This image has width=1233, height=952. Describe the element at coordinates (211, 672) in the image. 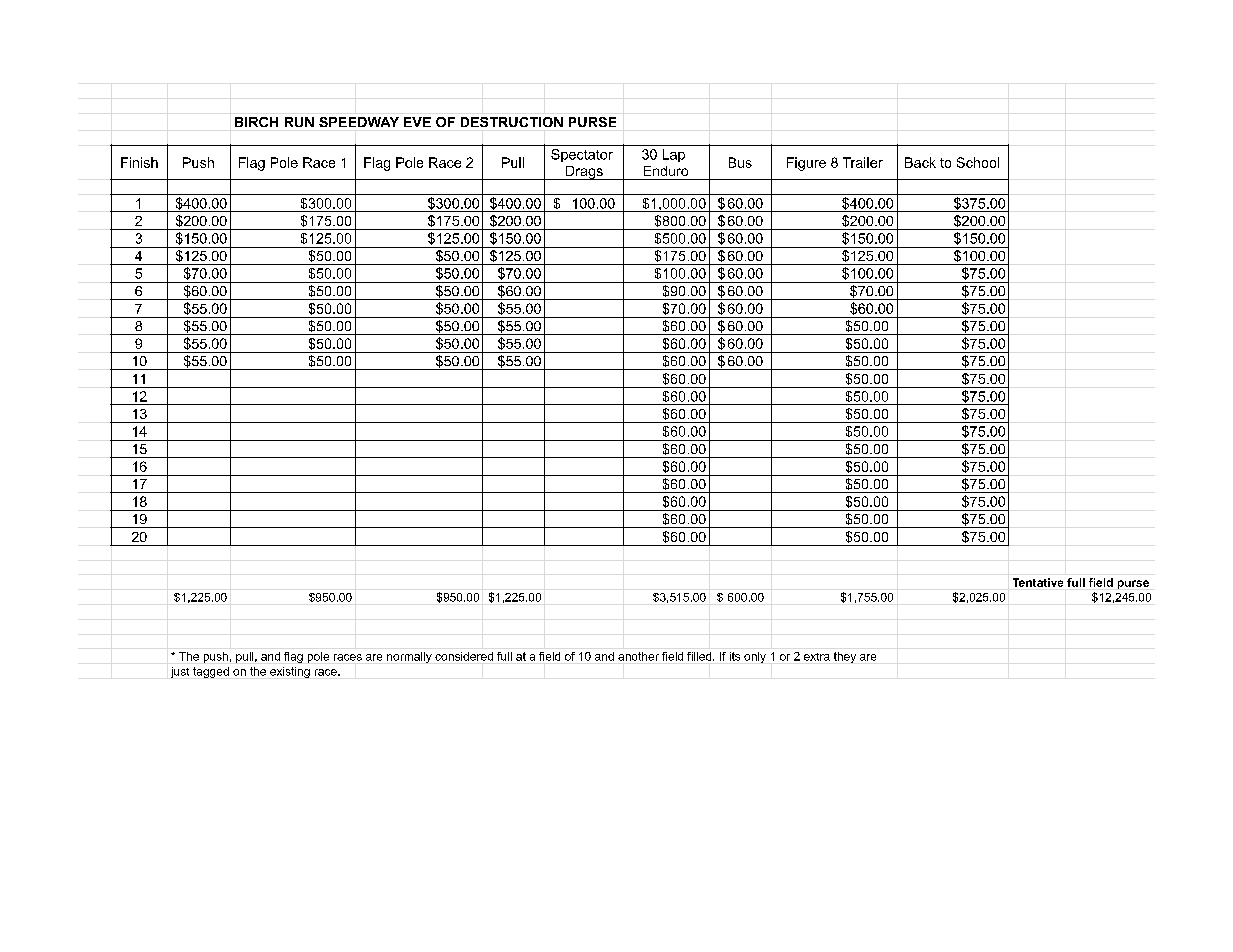

I see `tagged` at that location.
